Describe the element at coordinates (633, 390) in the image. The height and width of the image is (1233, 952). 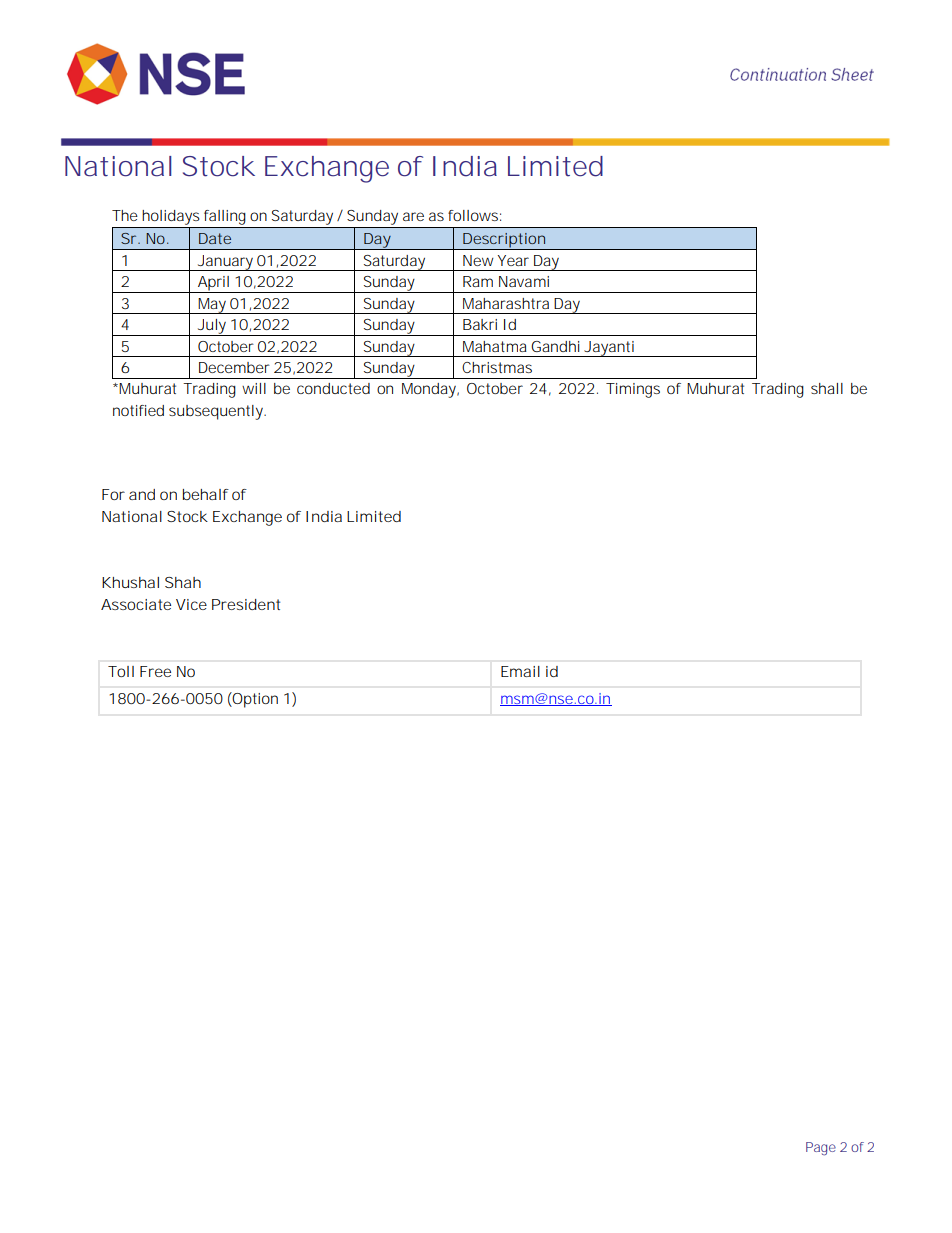
I see `Timings` at that location.
